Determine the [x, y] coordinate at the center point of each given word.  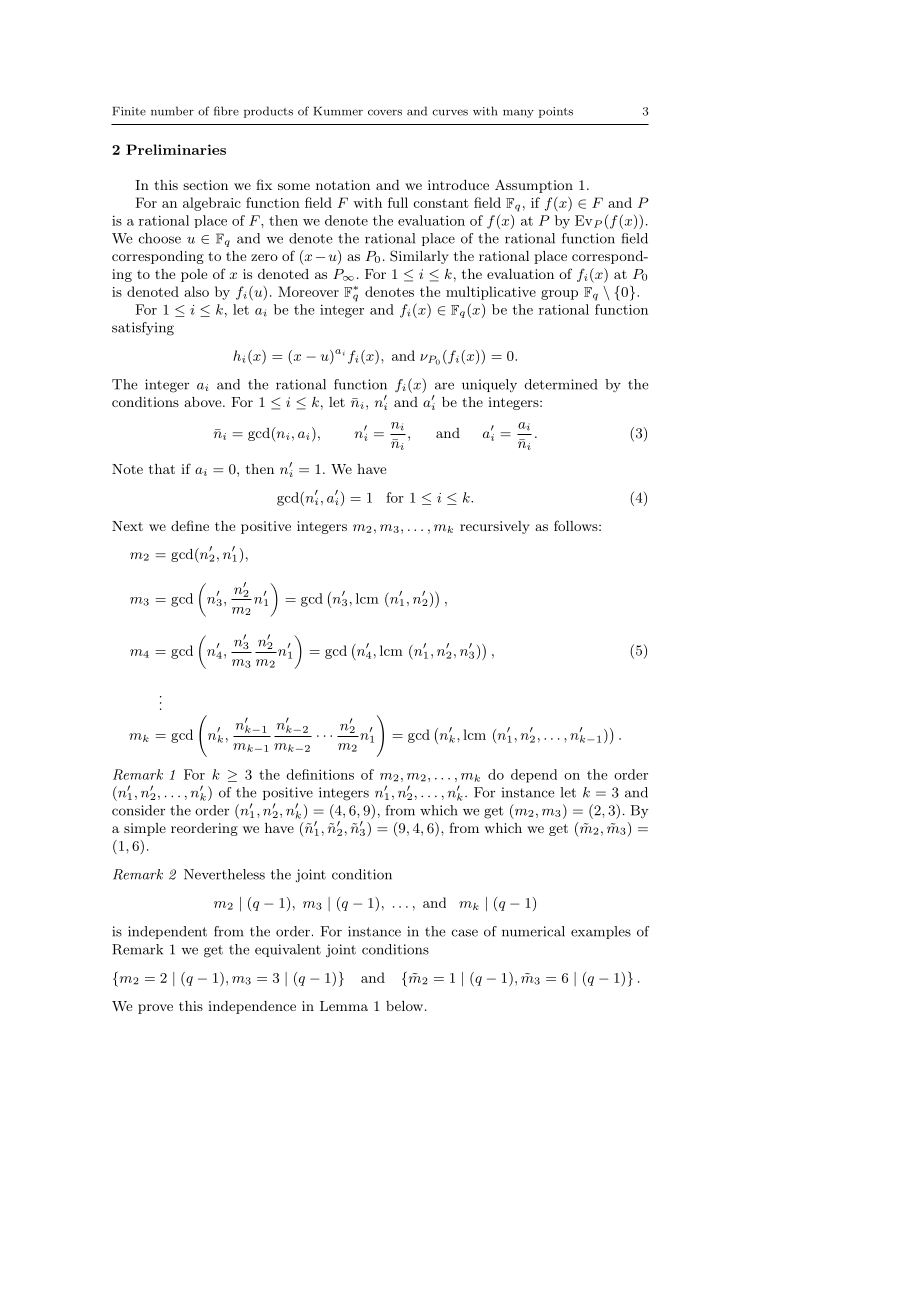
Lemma [344, 1006]
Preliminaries [176, 149]
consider [138, 810]
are [444, 386]
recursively [495, 527]
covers [385, 112]
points [556, 112]
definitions [320, 774]
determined [561, 384]
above [204, 402]
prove [155, 1009]
